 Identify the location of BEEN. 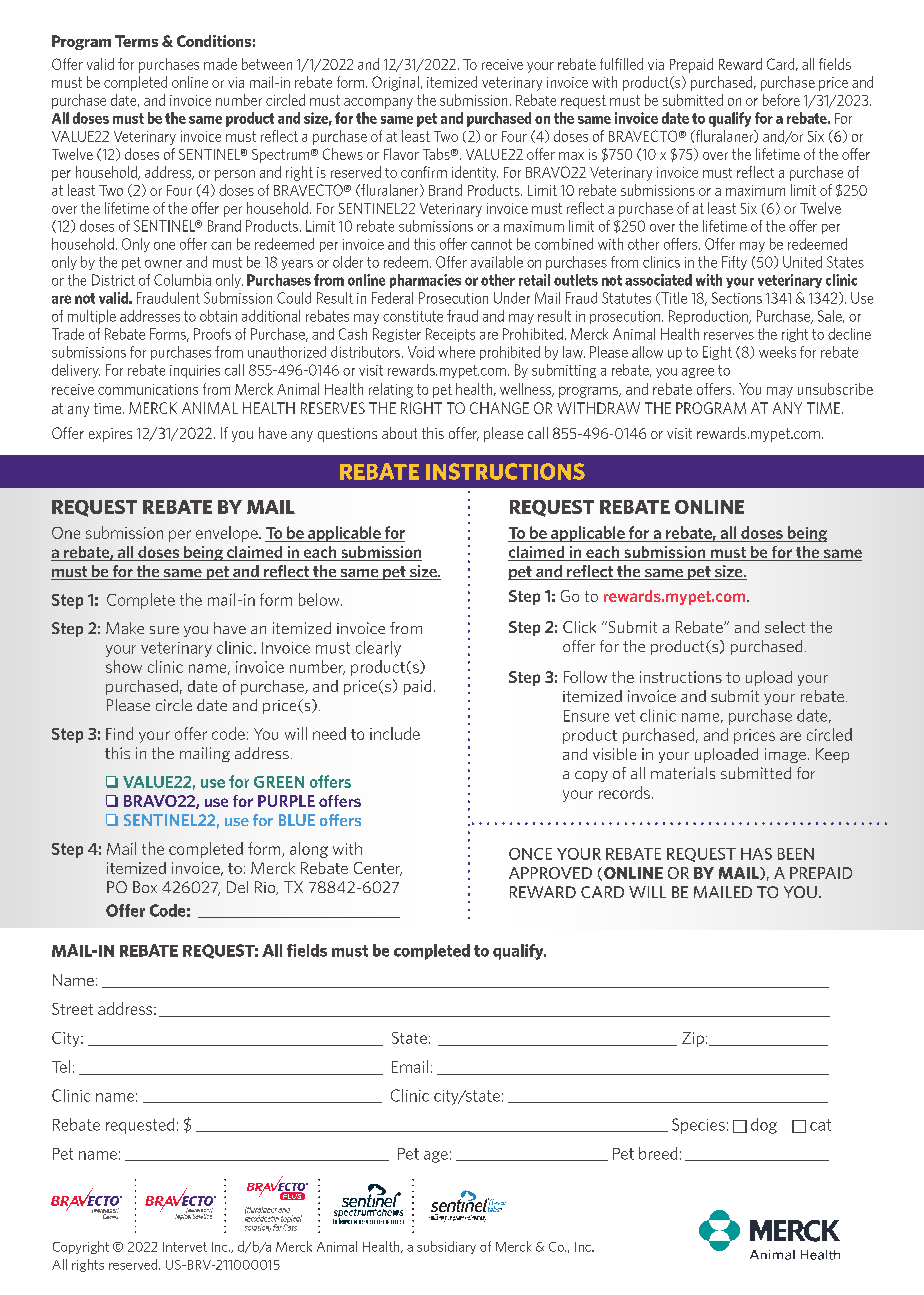
(796, 854).
